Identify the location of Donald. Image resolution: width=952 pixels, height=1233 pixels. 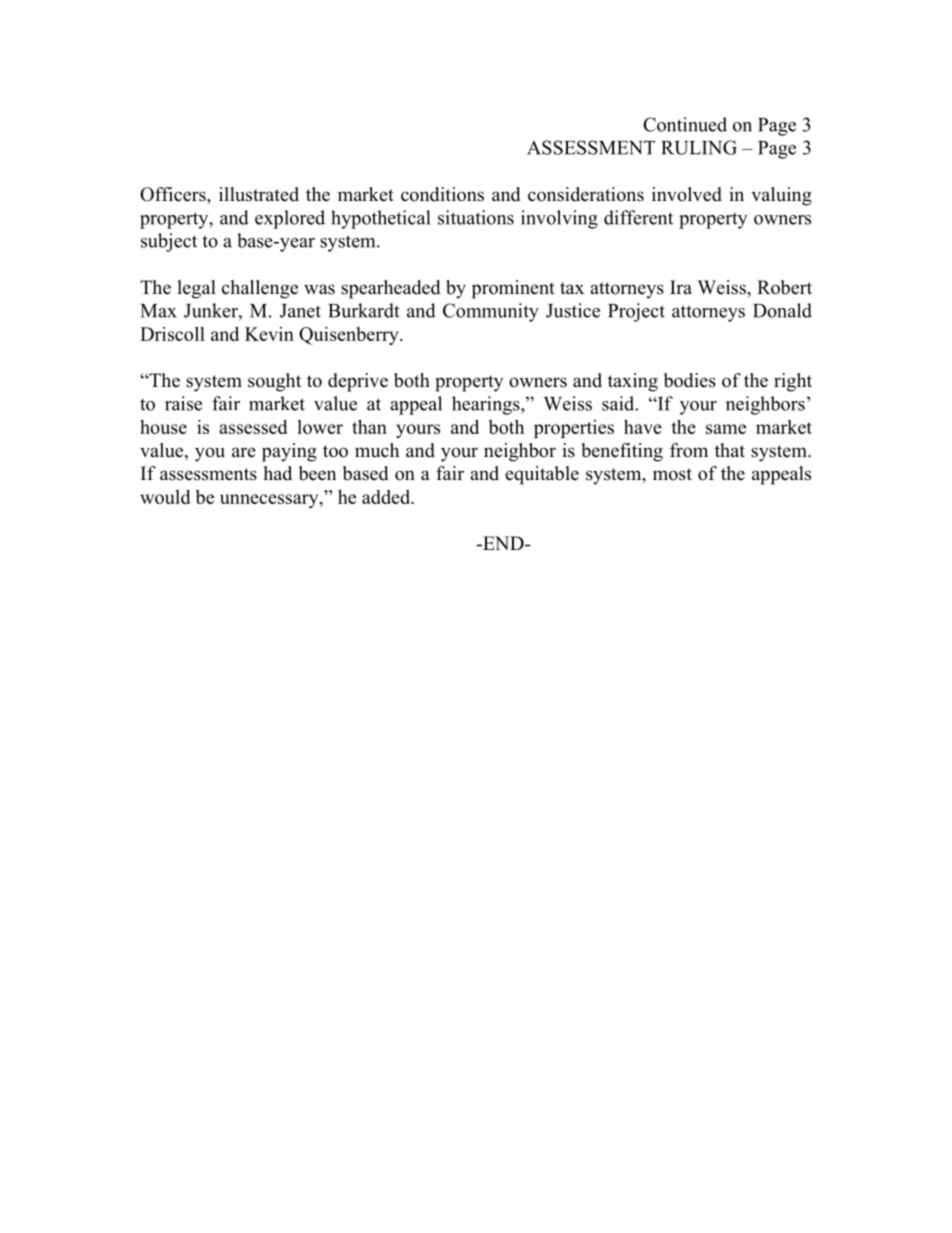
(782, 310).
